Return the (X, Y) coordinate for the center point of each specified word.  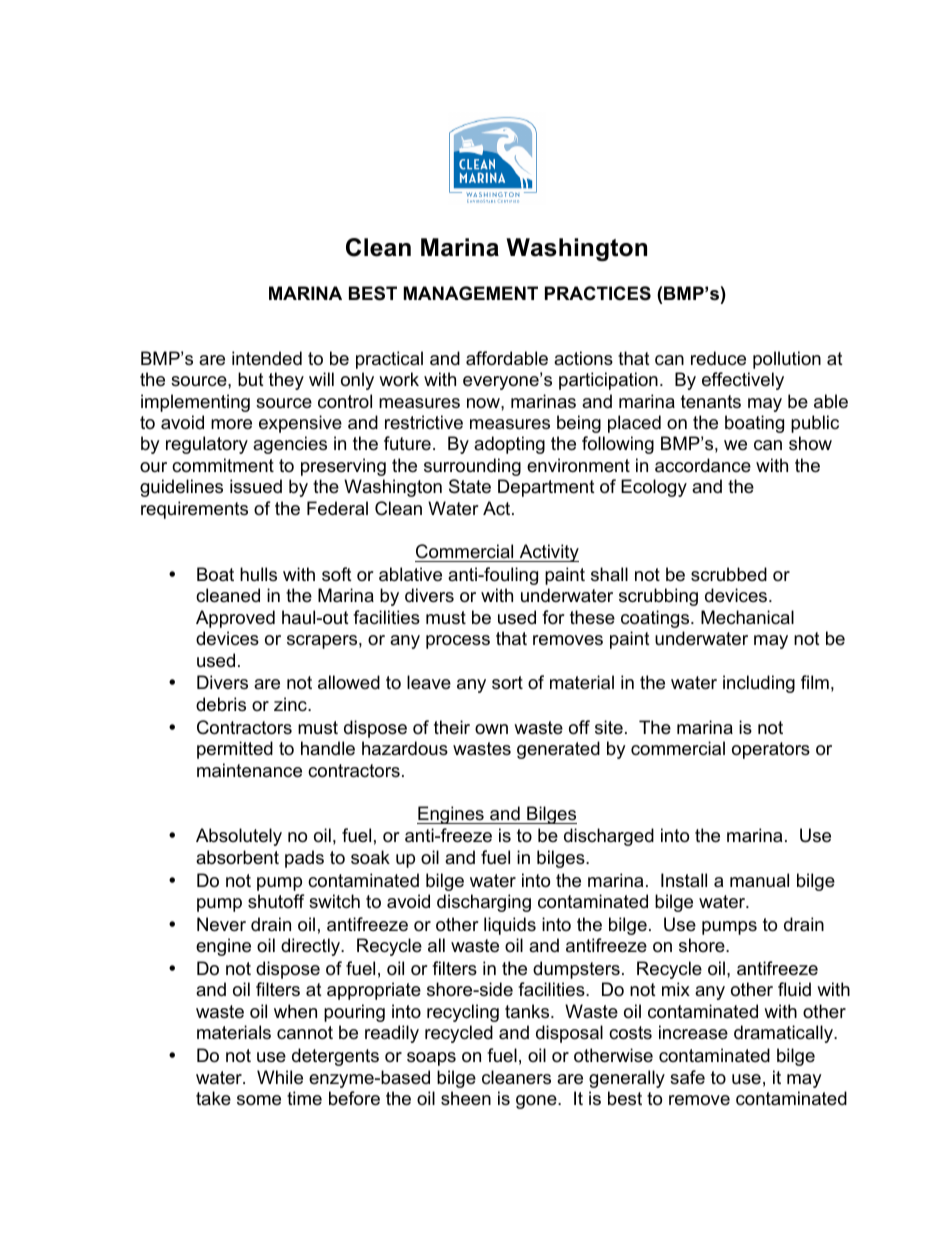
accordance (703, 465)
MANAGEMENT (471, 293)
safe (687, 1077)
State (470, 486)
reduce (718, 358)
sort (507, 682)
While (280, 1077)
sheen (466, 1098)
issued (256, 486)
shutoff (276, 901)
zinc (291, 704)
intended (267, 358)
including (759, 684)
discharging (484, 903)
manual (759, 880)
